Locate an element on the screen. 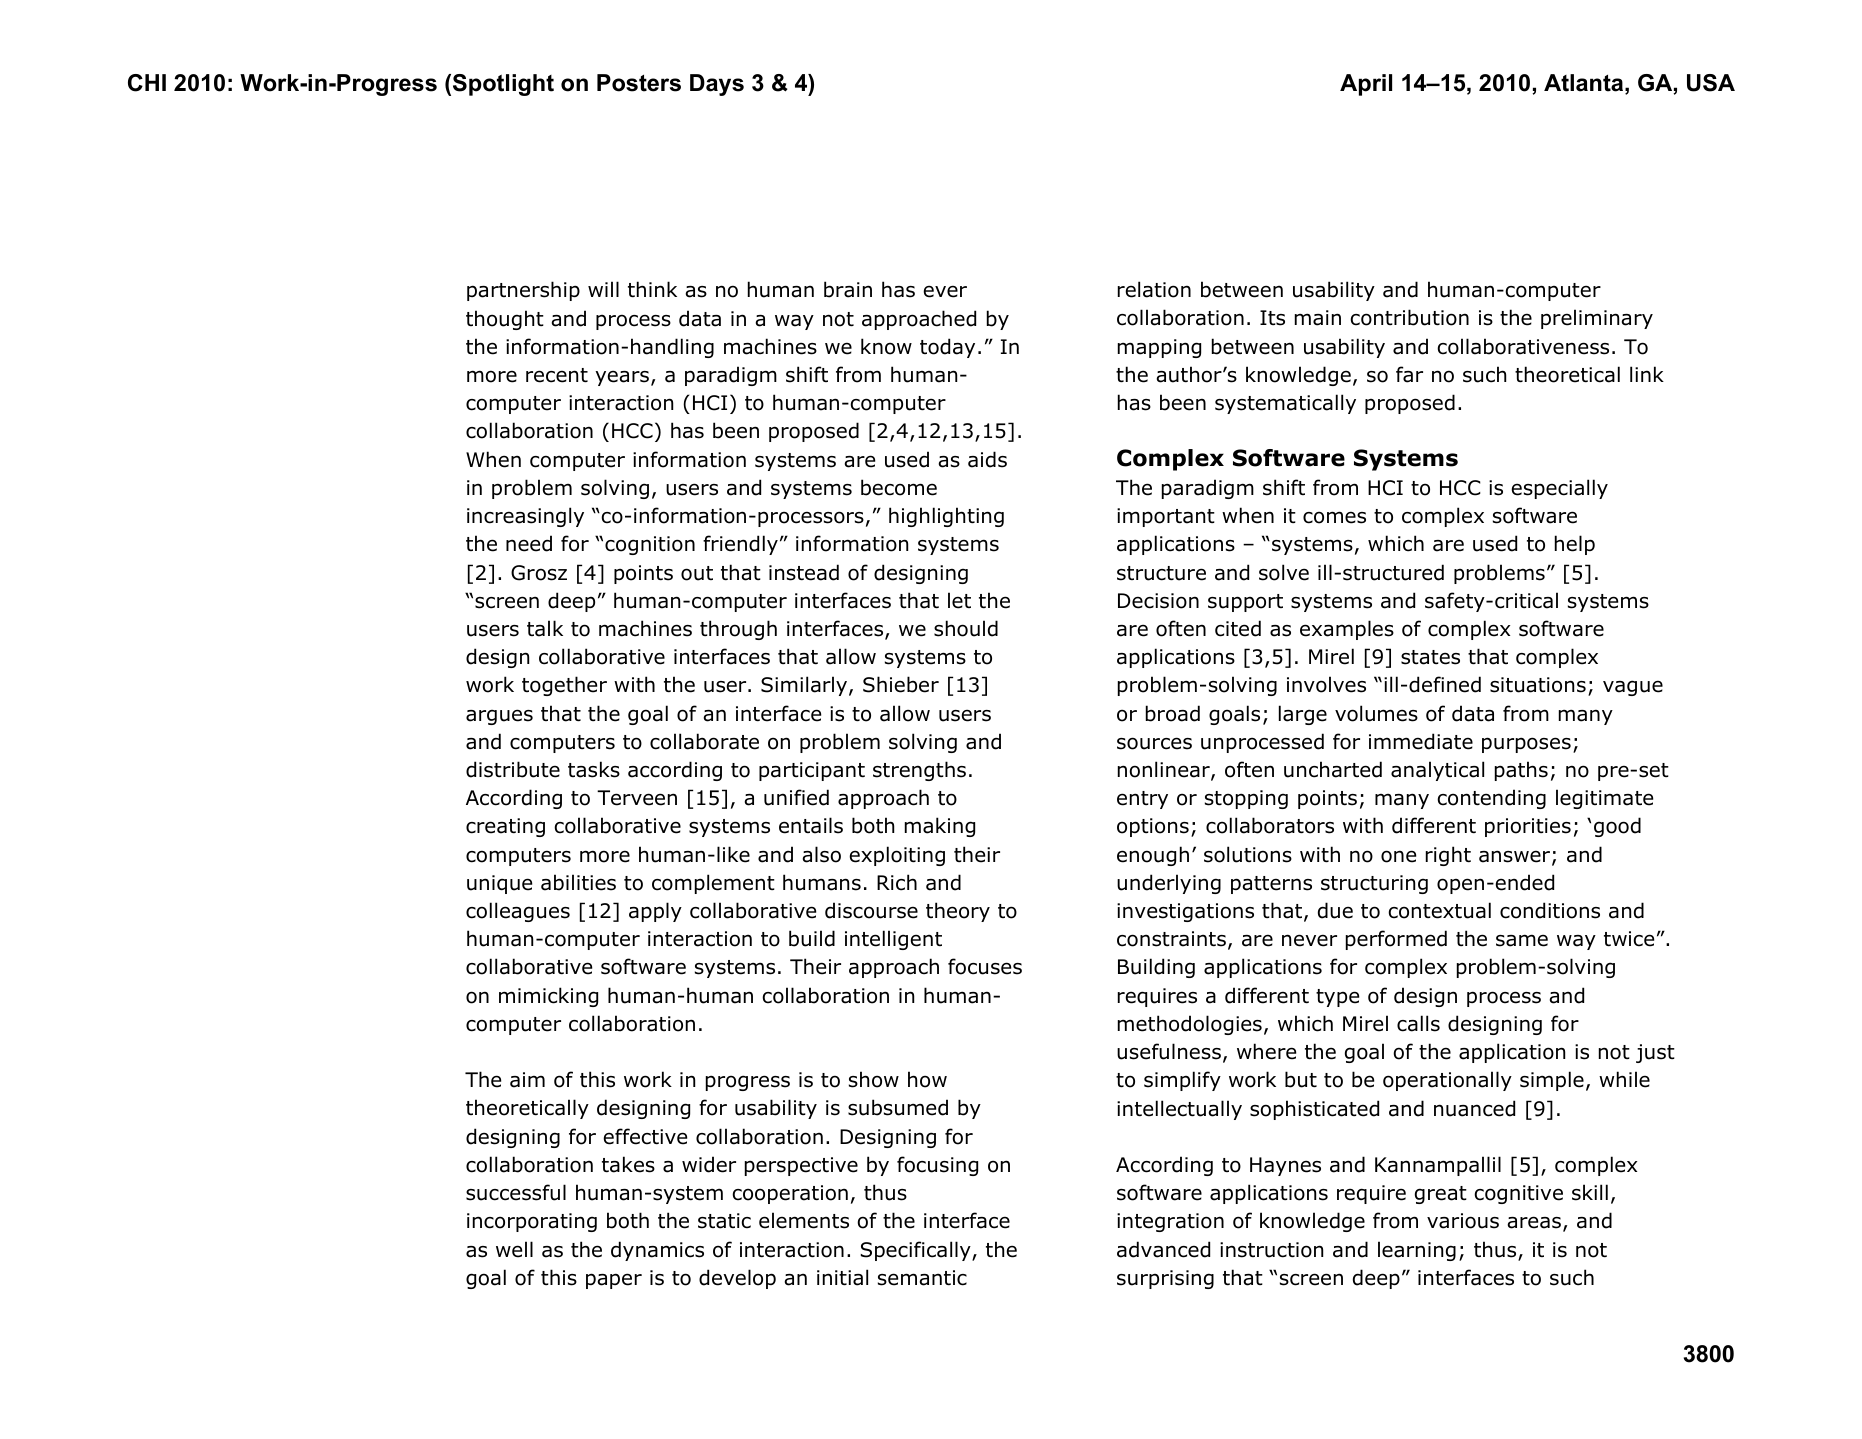 Image resolution: width=1862 pixels, height=1439 pixels. dynamics is located at coordinates (657, 1251).
